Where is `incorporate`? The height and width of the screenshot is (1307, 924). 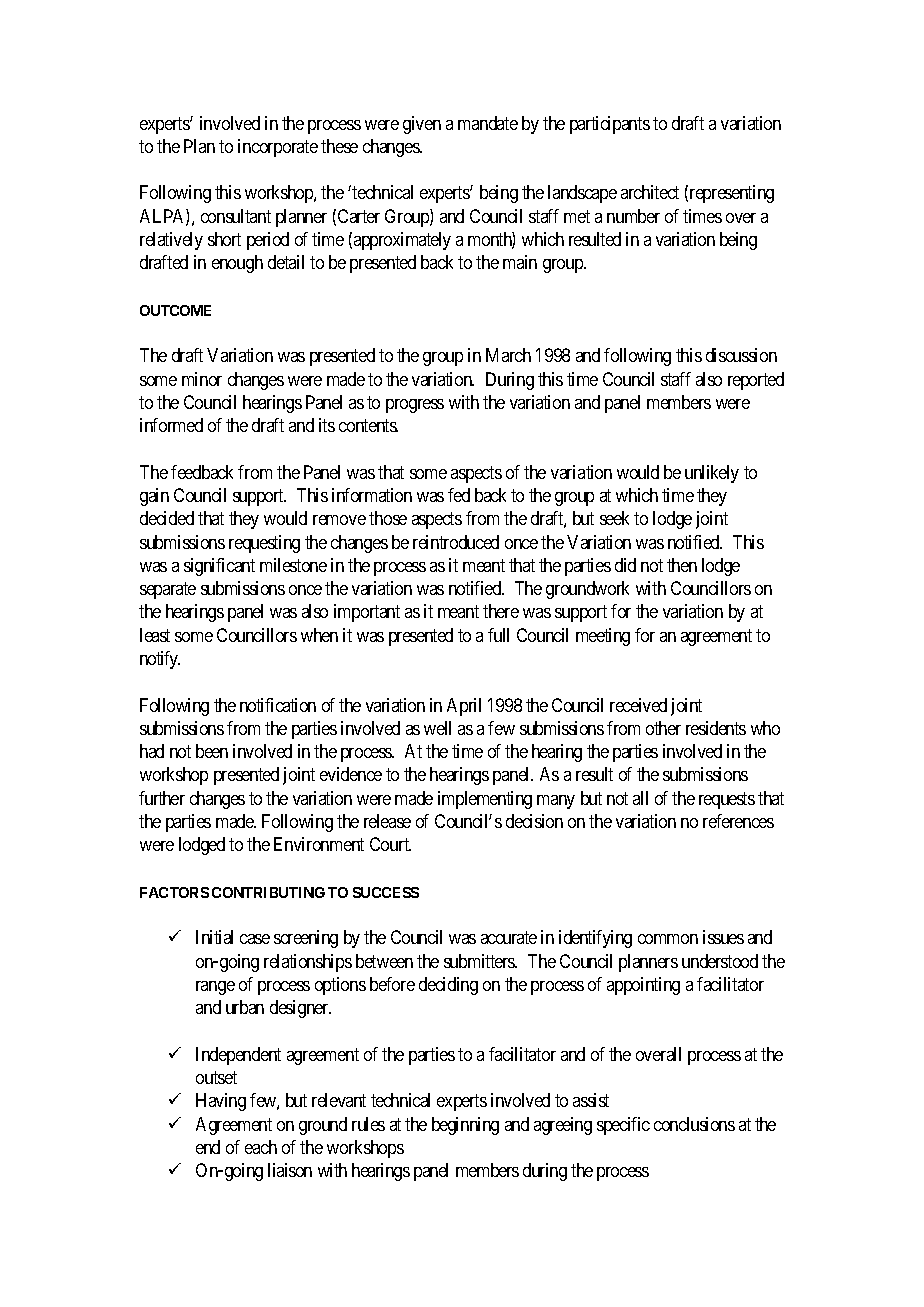
incorporate is located at coordinates (278, 148).
